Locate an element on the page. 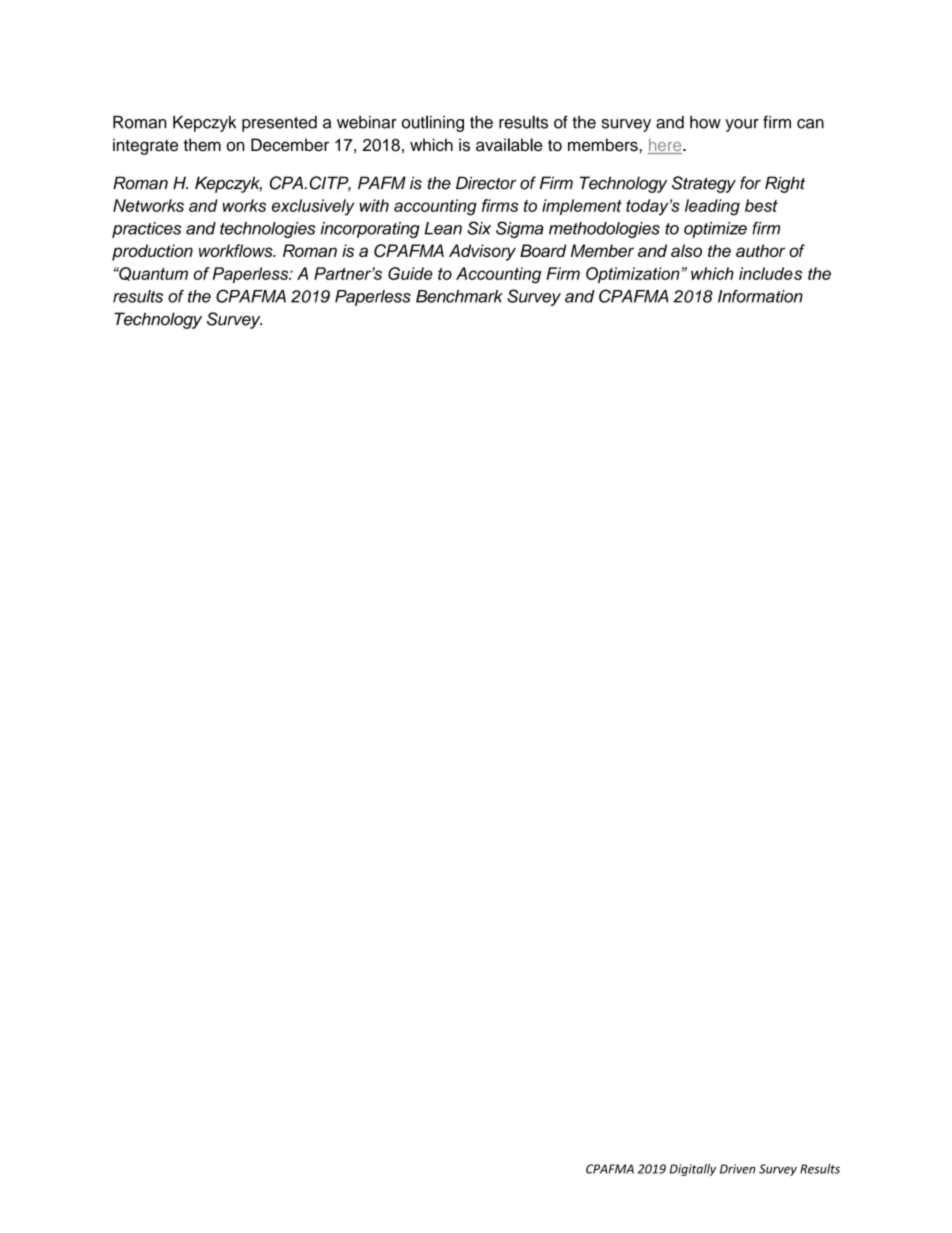  includes is located at coordinates (770, 273).
